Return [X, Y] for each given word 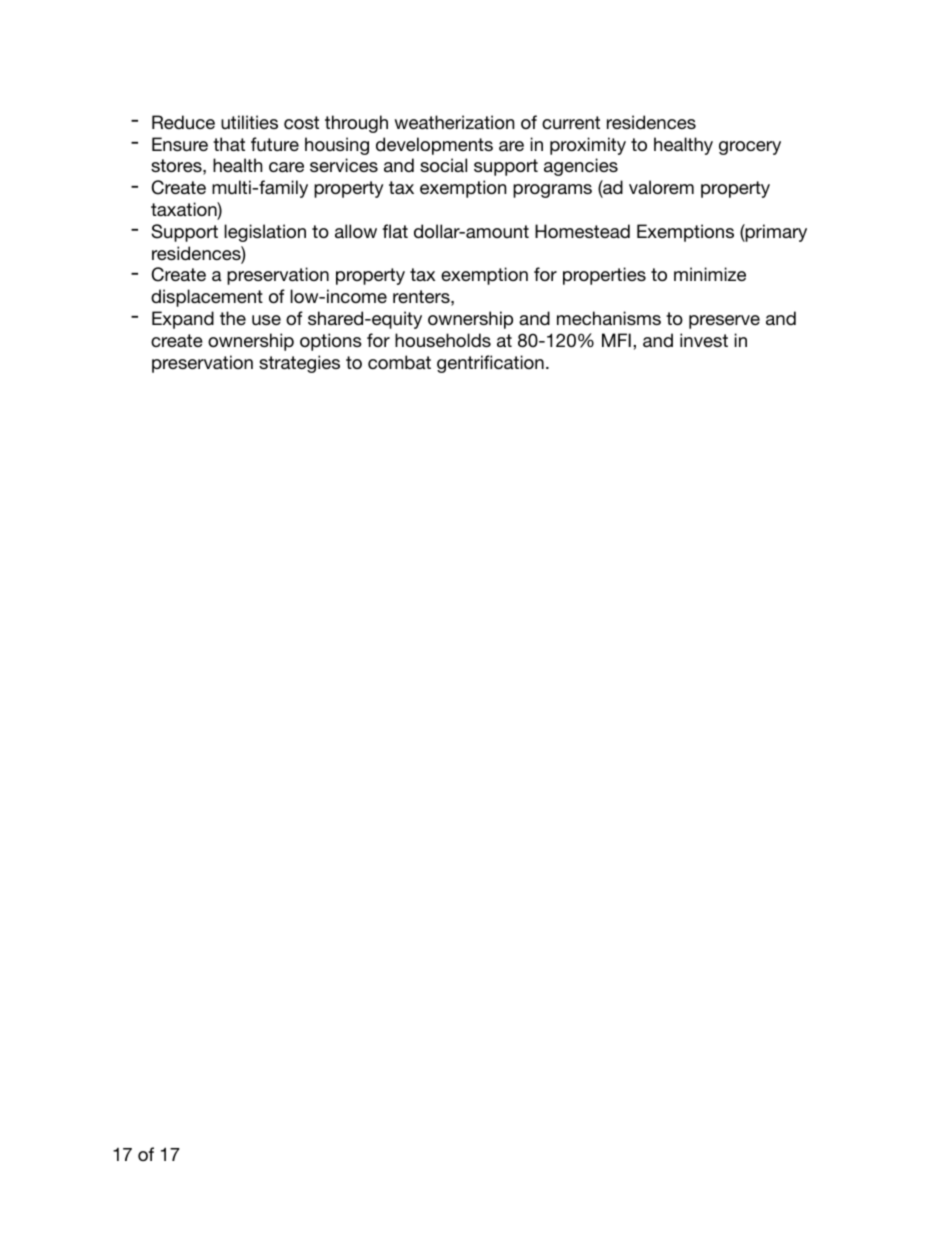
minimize [710, 274]
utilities [249, 122]
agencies [581, 167]
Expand [183, 320]
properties [604, 276]
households [443, 340]
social [443, 165]
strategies [299, 364]
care [286, 167]
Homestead [582, 231]
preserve [724, 322]
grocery [750, 148]
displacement [207, 298]
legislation [265, 233]
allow [356, 231]
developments [434, 146]
